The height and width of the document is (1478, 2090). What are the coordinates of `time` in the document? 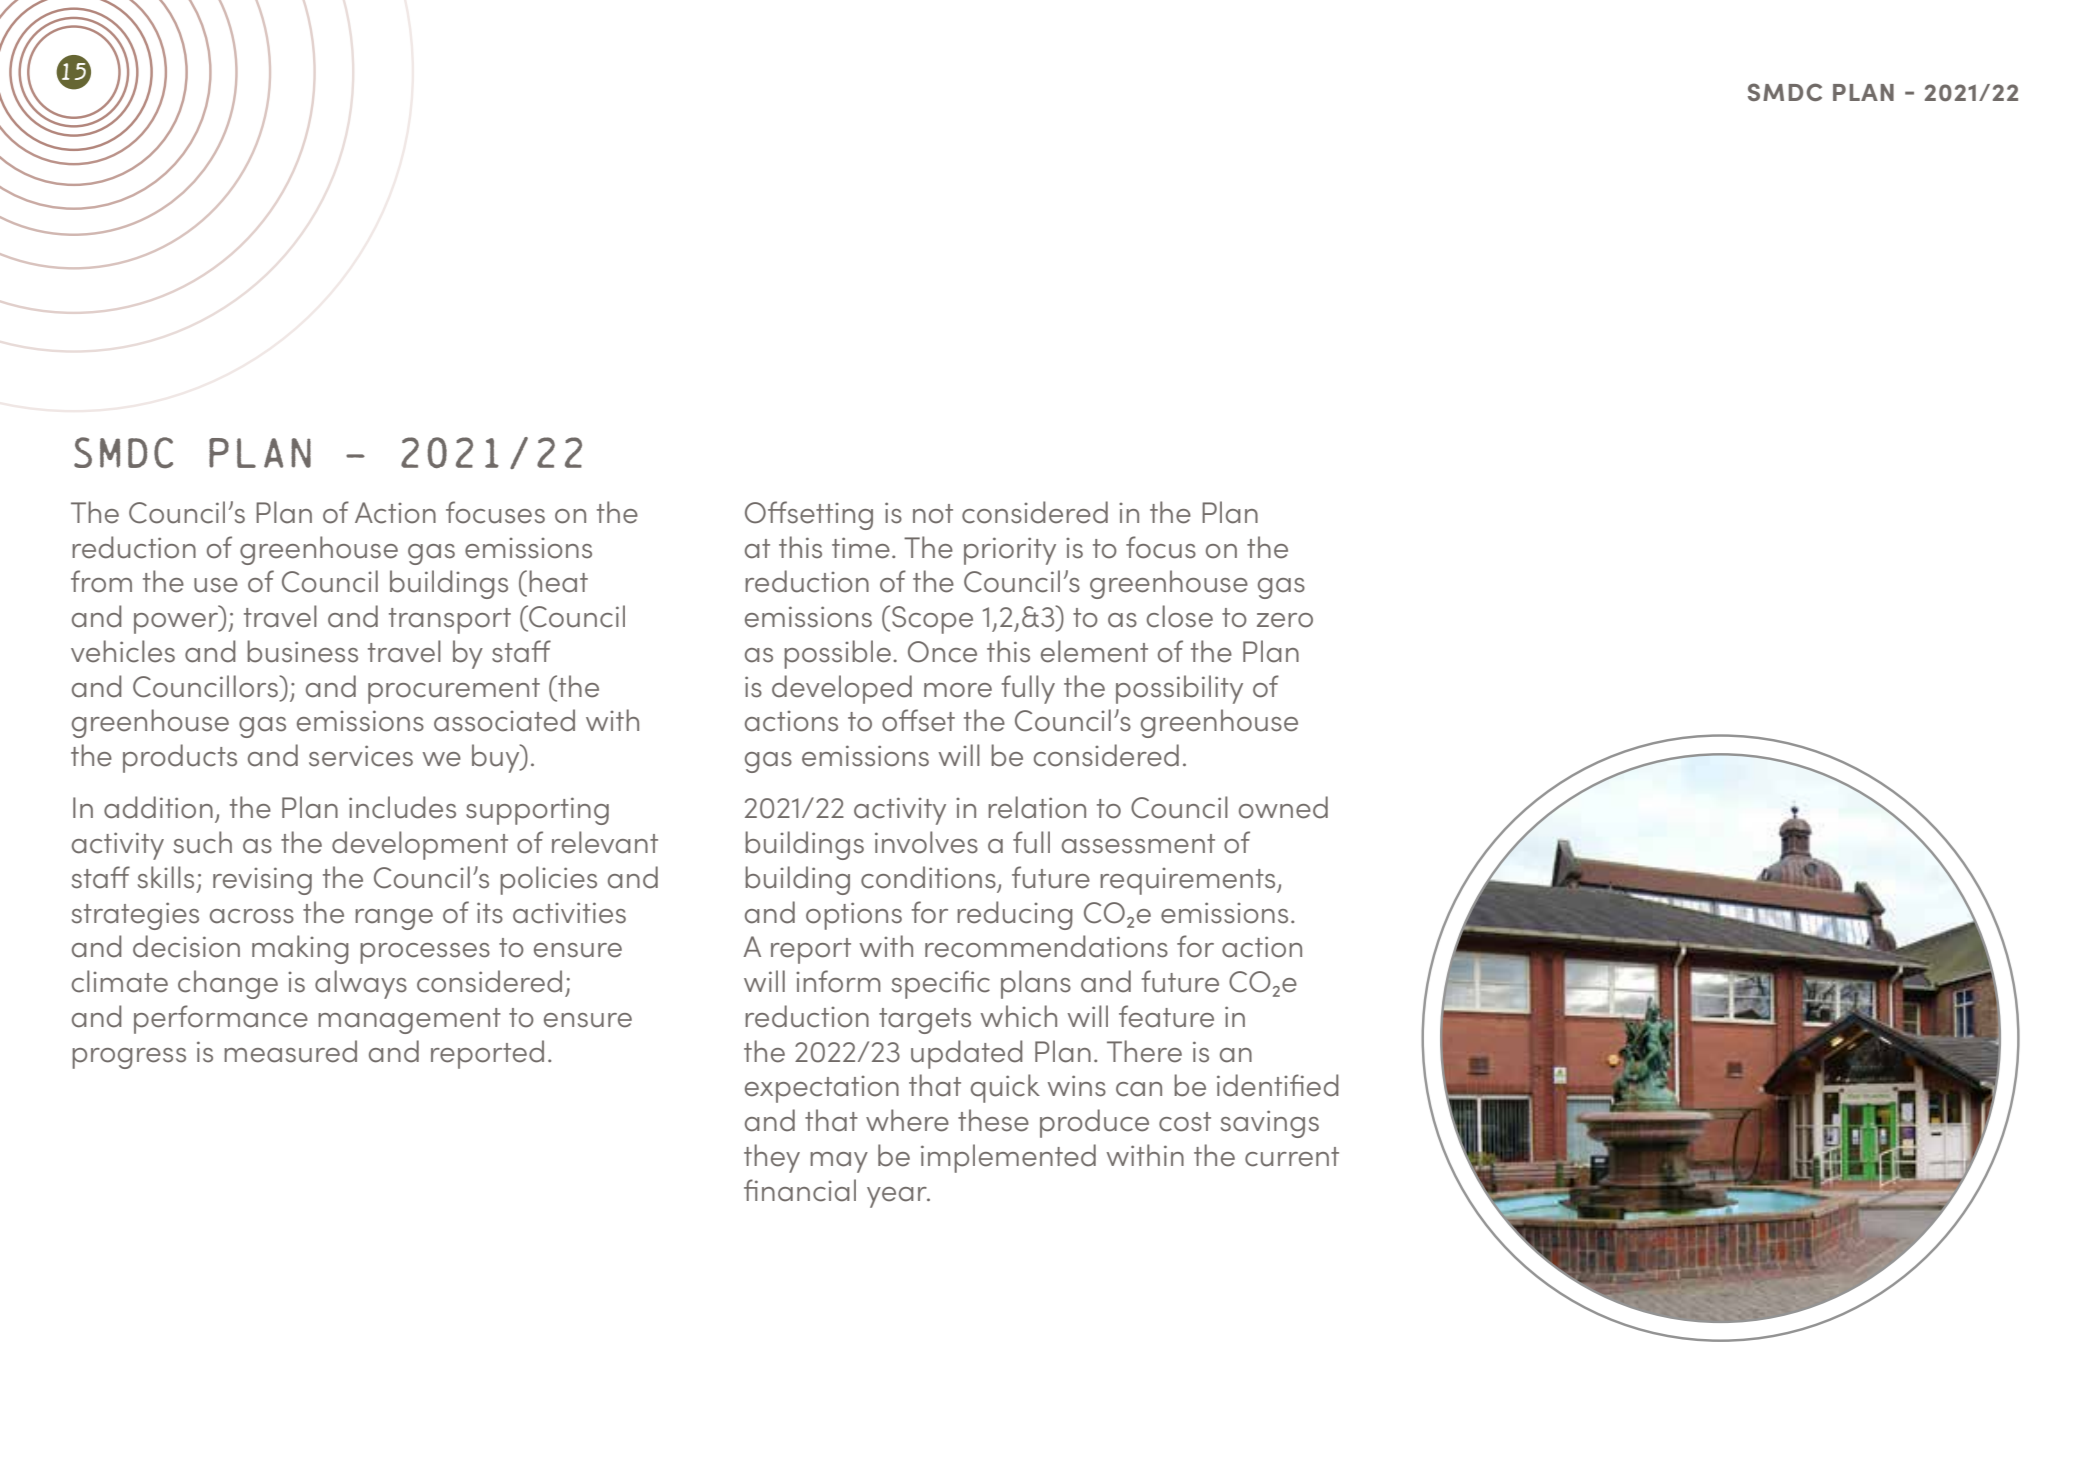 It's located at (861, 548).
